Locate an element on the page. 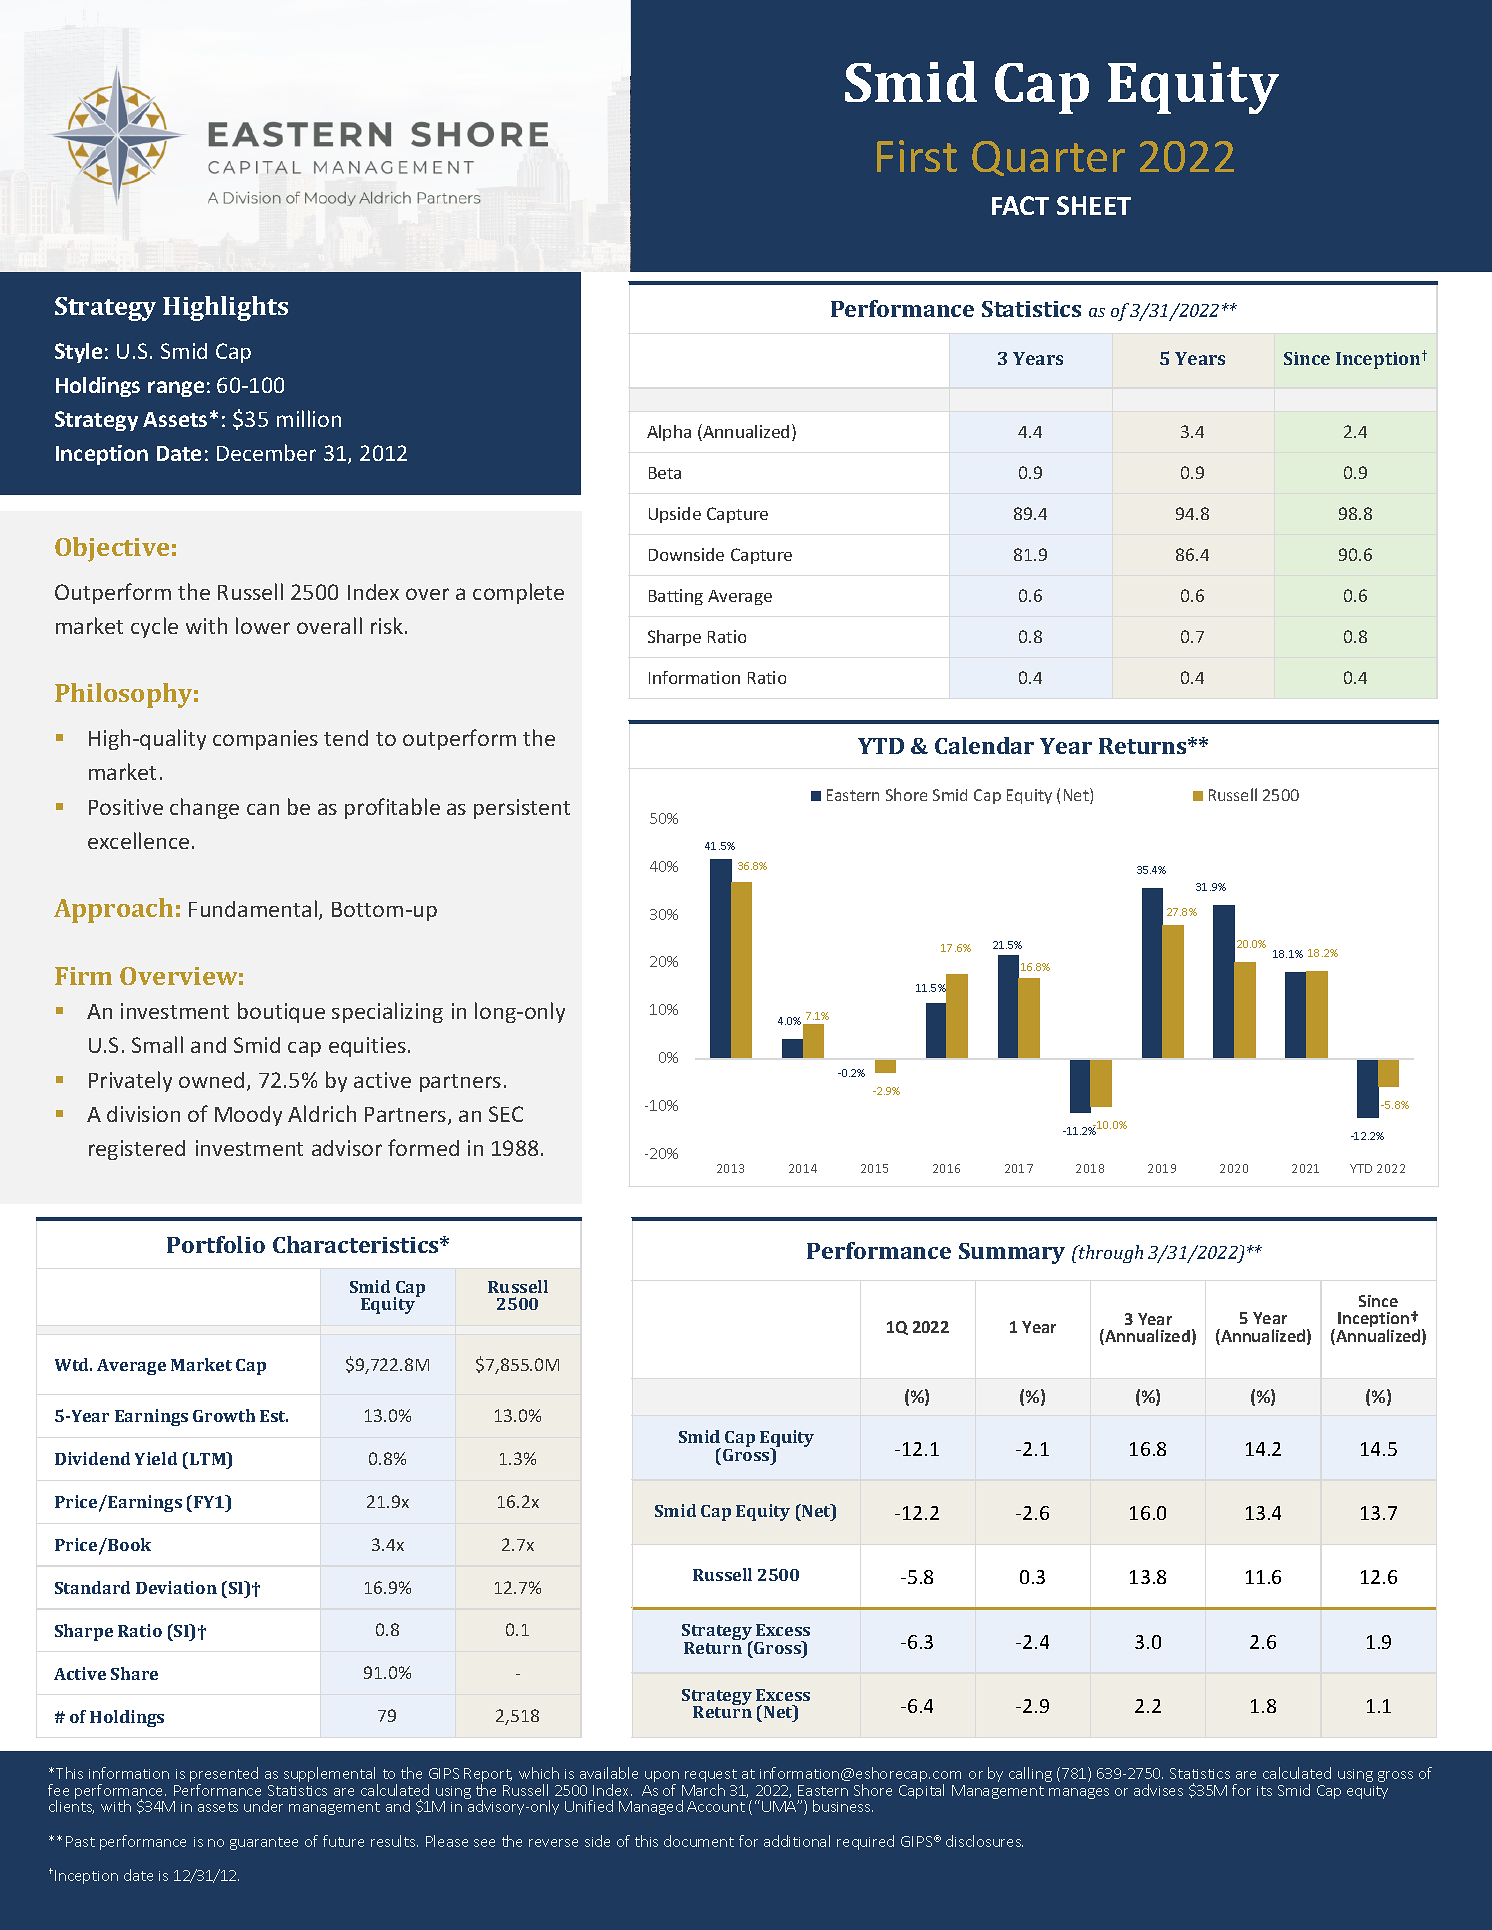 Image resolution: width=1492 pixels, height=1930 pixels. First is located at coordinates (917, 156).
